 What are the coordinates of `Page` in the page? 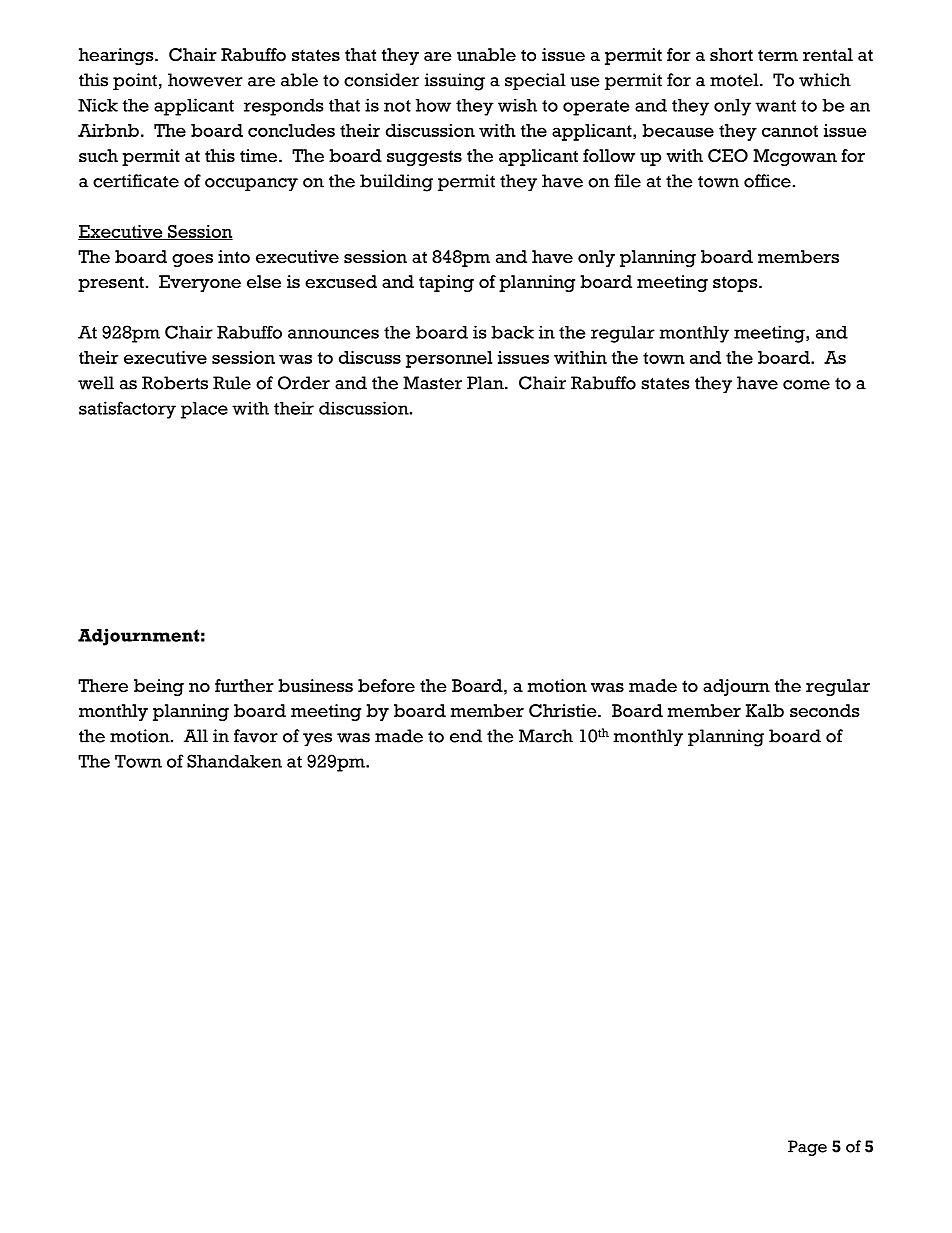 It's located at (807, 1148).
